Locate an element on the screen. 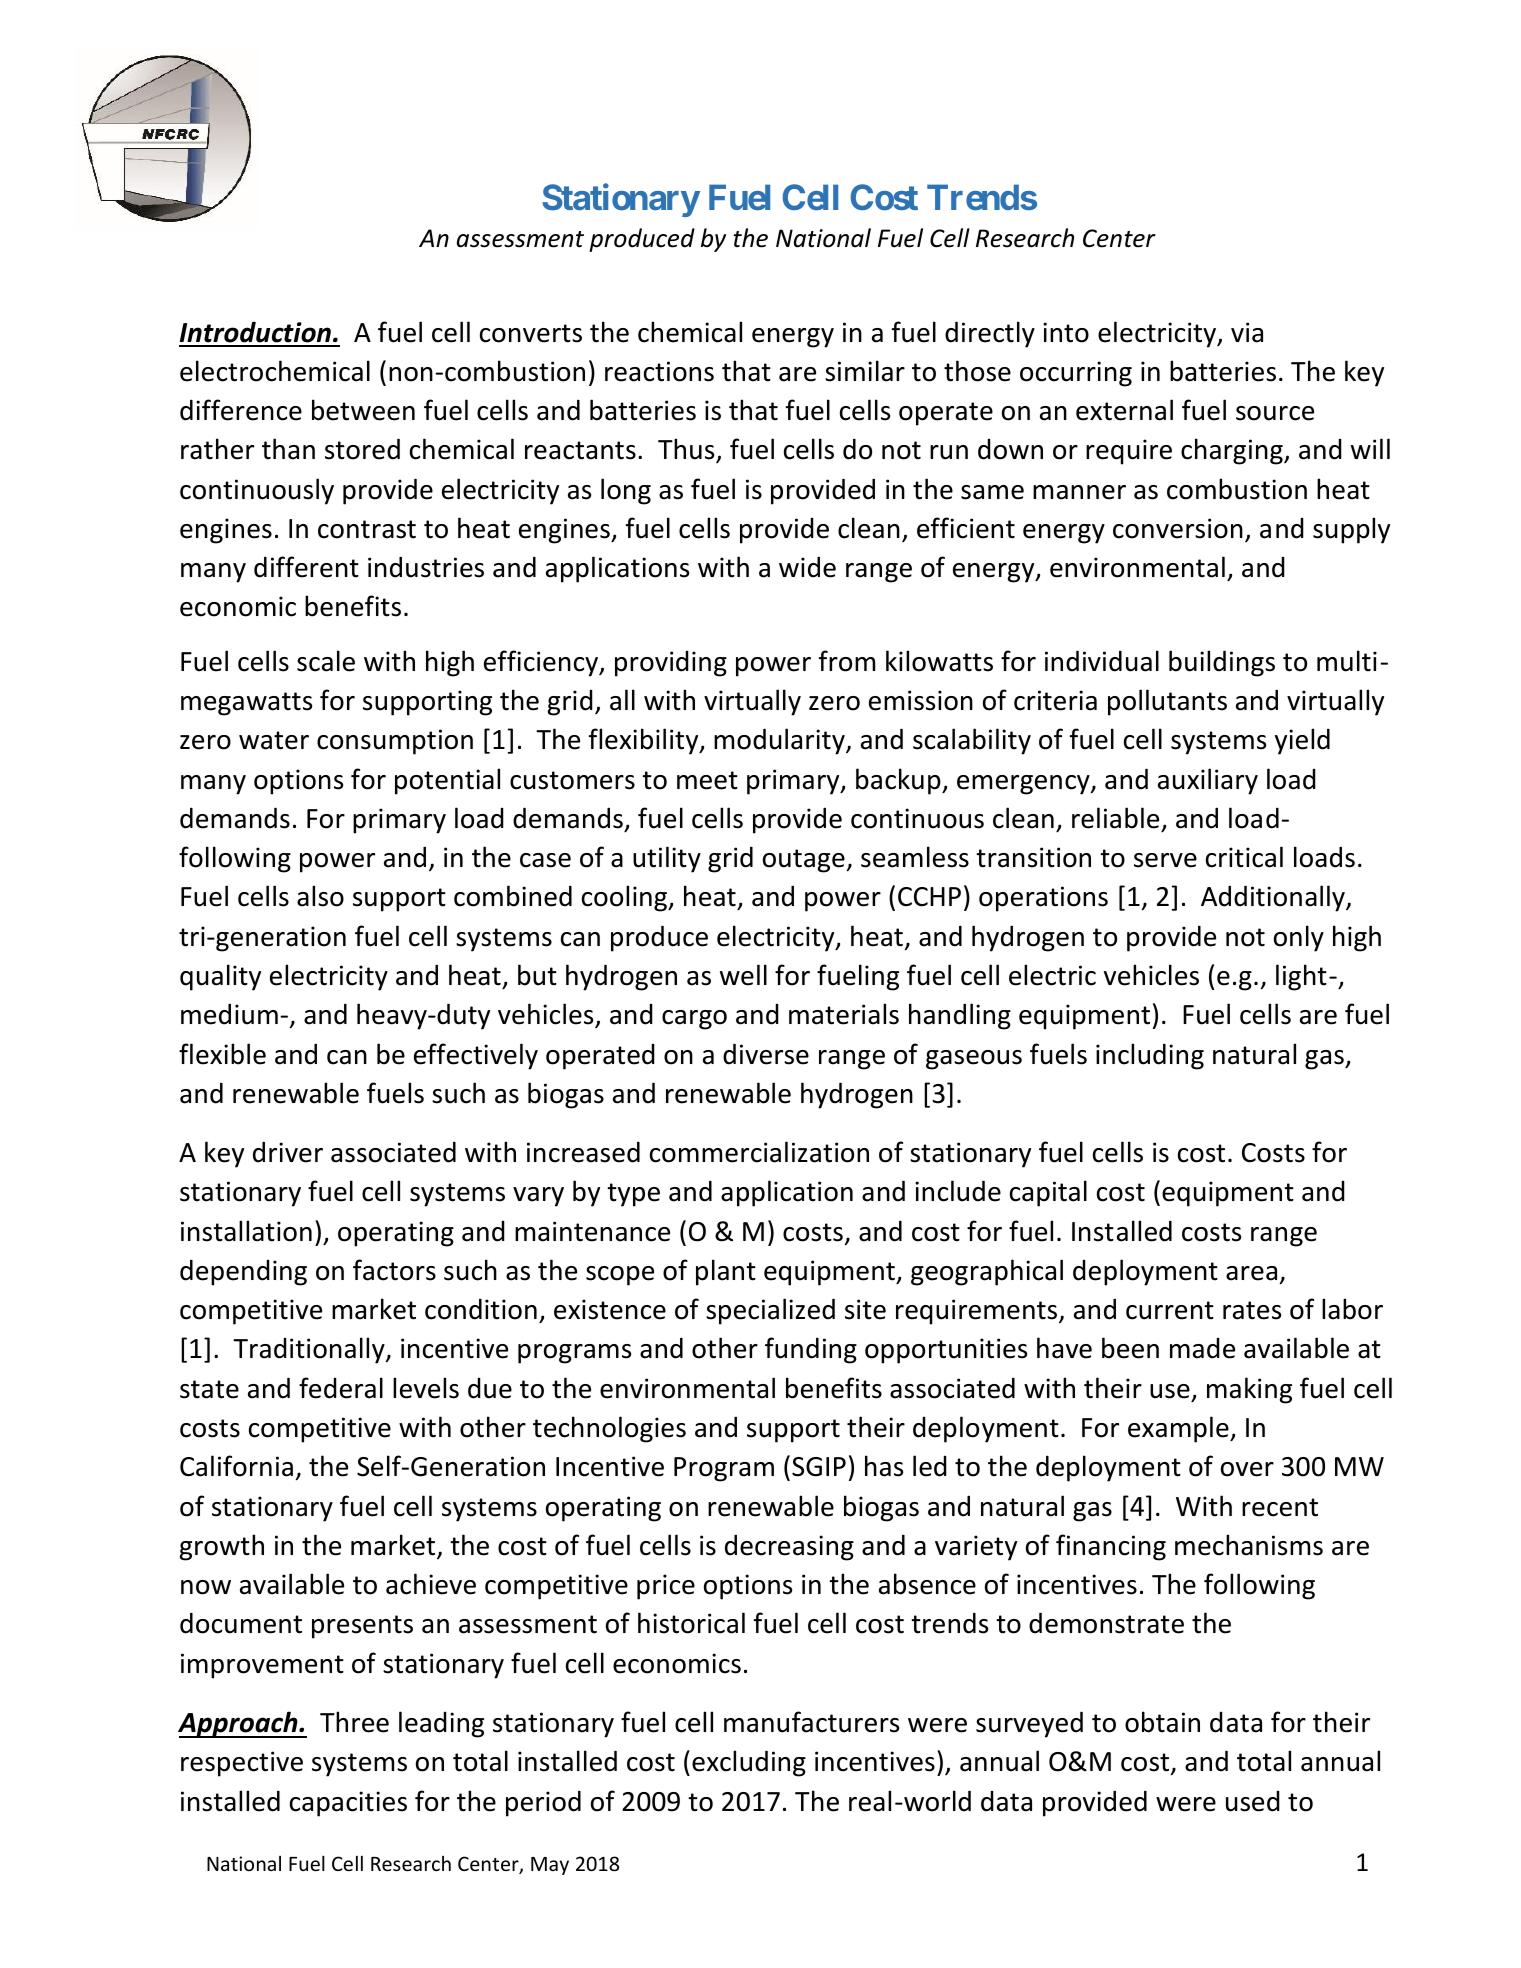  similar is located at coordinates (865, 371).
